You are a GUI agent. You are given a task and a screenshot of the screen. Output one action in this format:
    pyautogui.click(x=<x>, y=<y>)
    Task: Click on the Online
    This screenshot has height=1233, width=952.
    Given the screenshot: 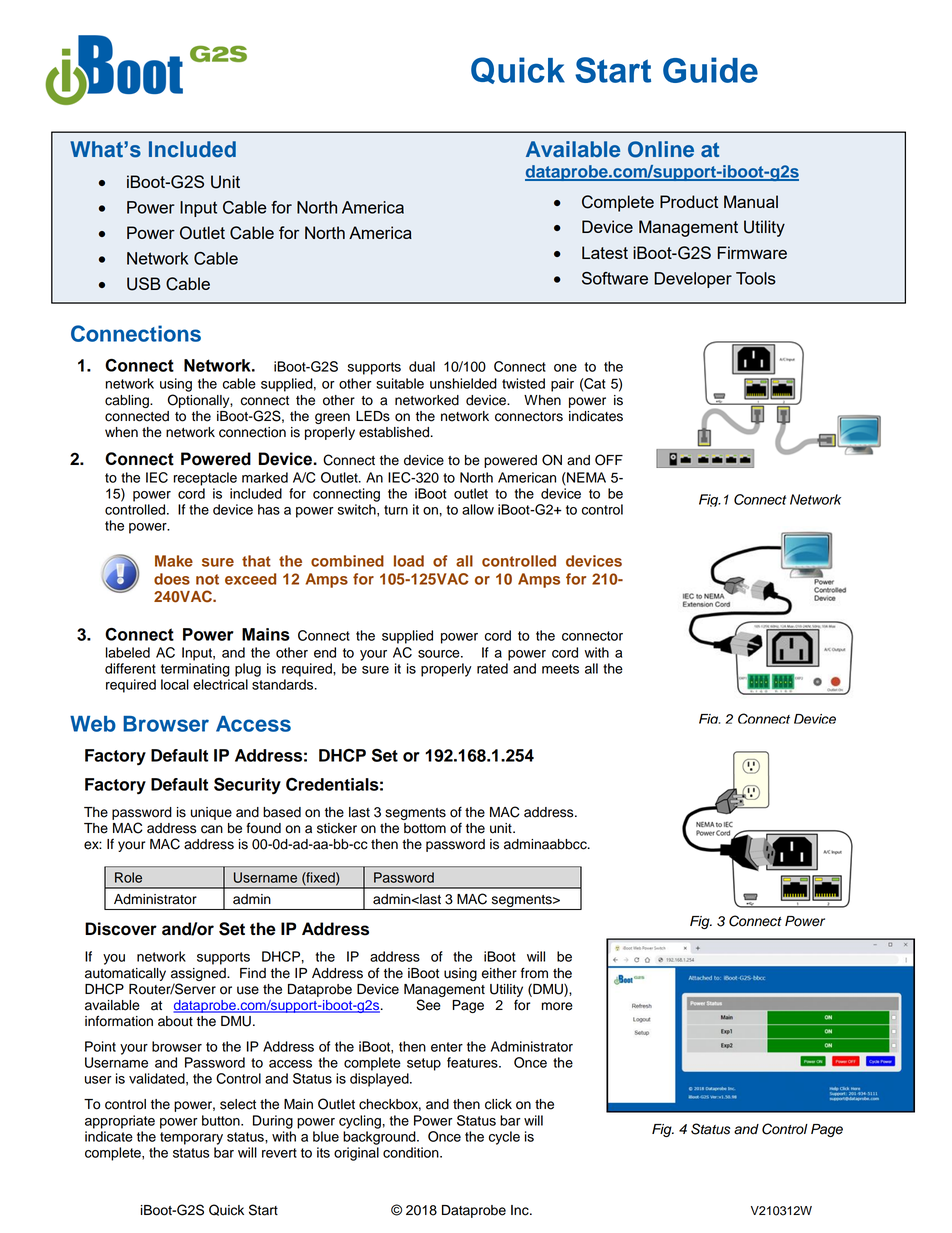 What is the action you would take?
    pyautogui.click(x=661, y=149)
